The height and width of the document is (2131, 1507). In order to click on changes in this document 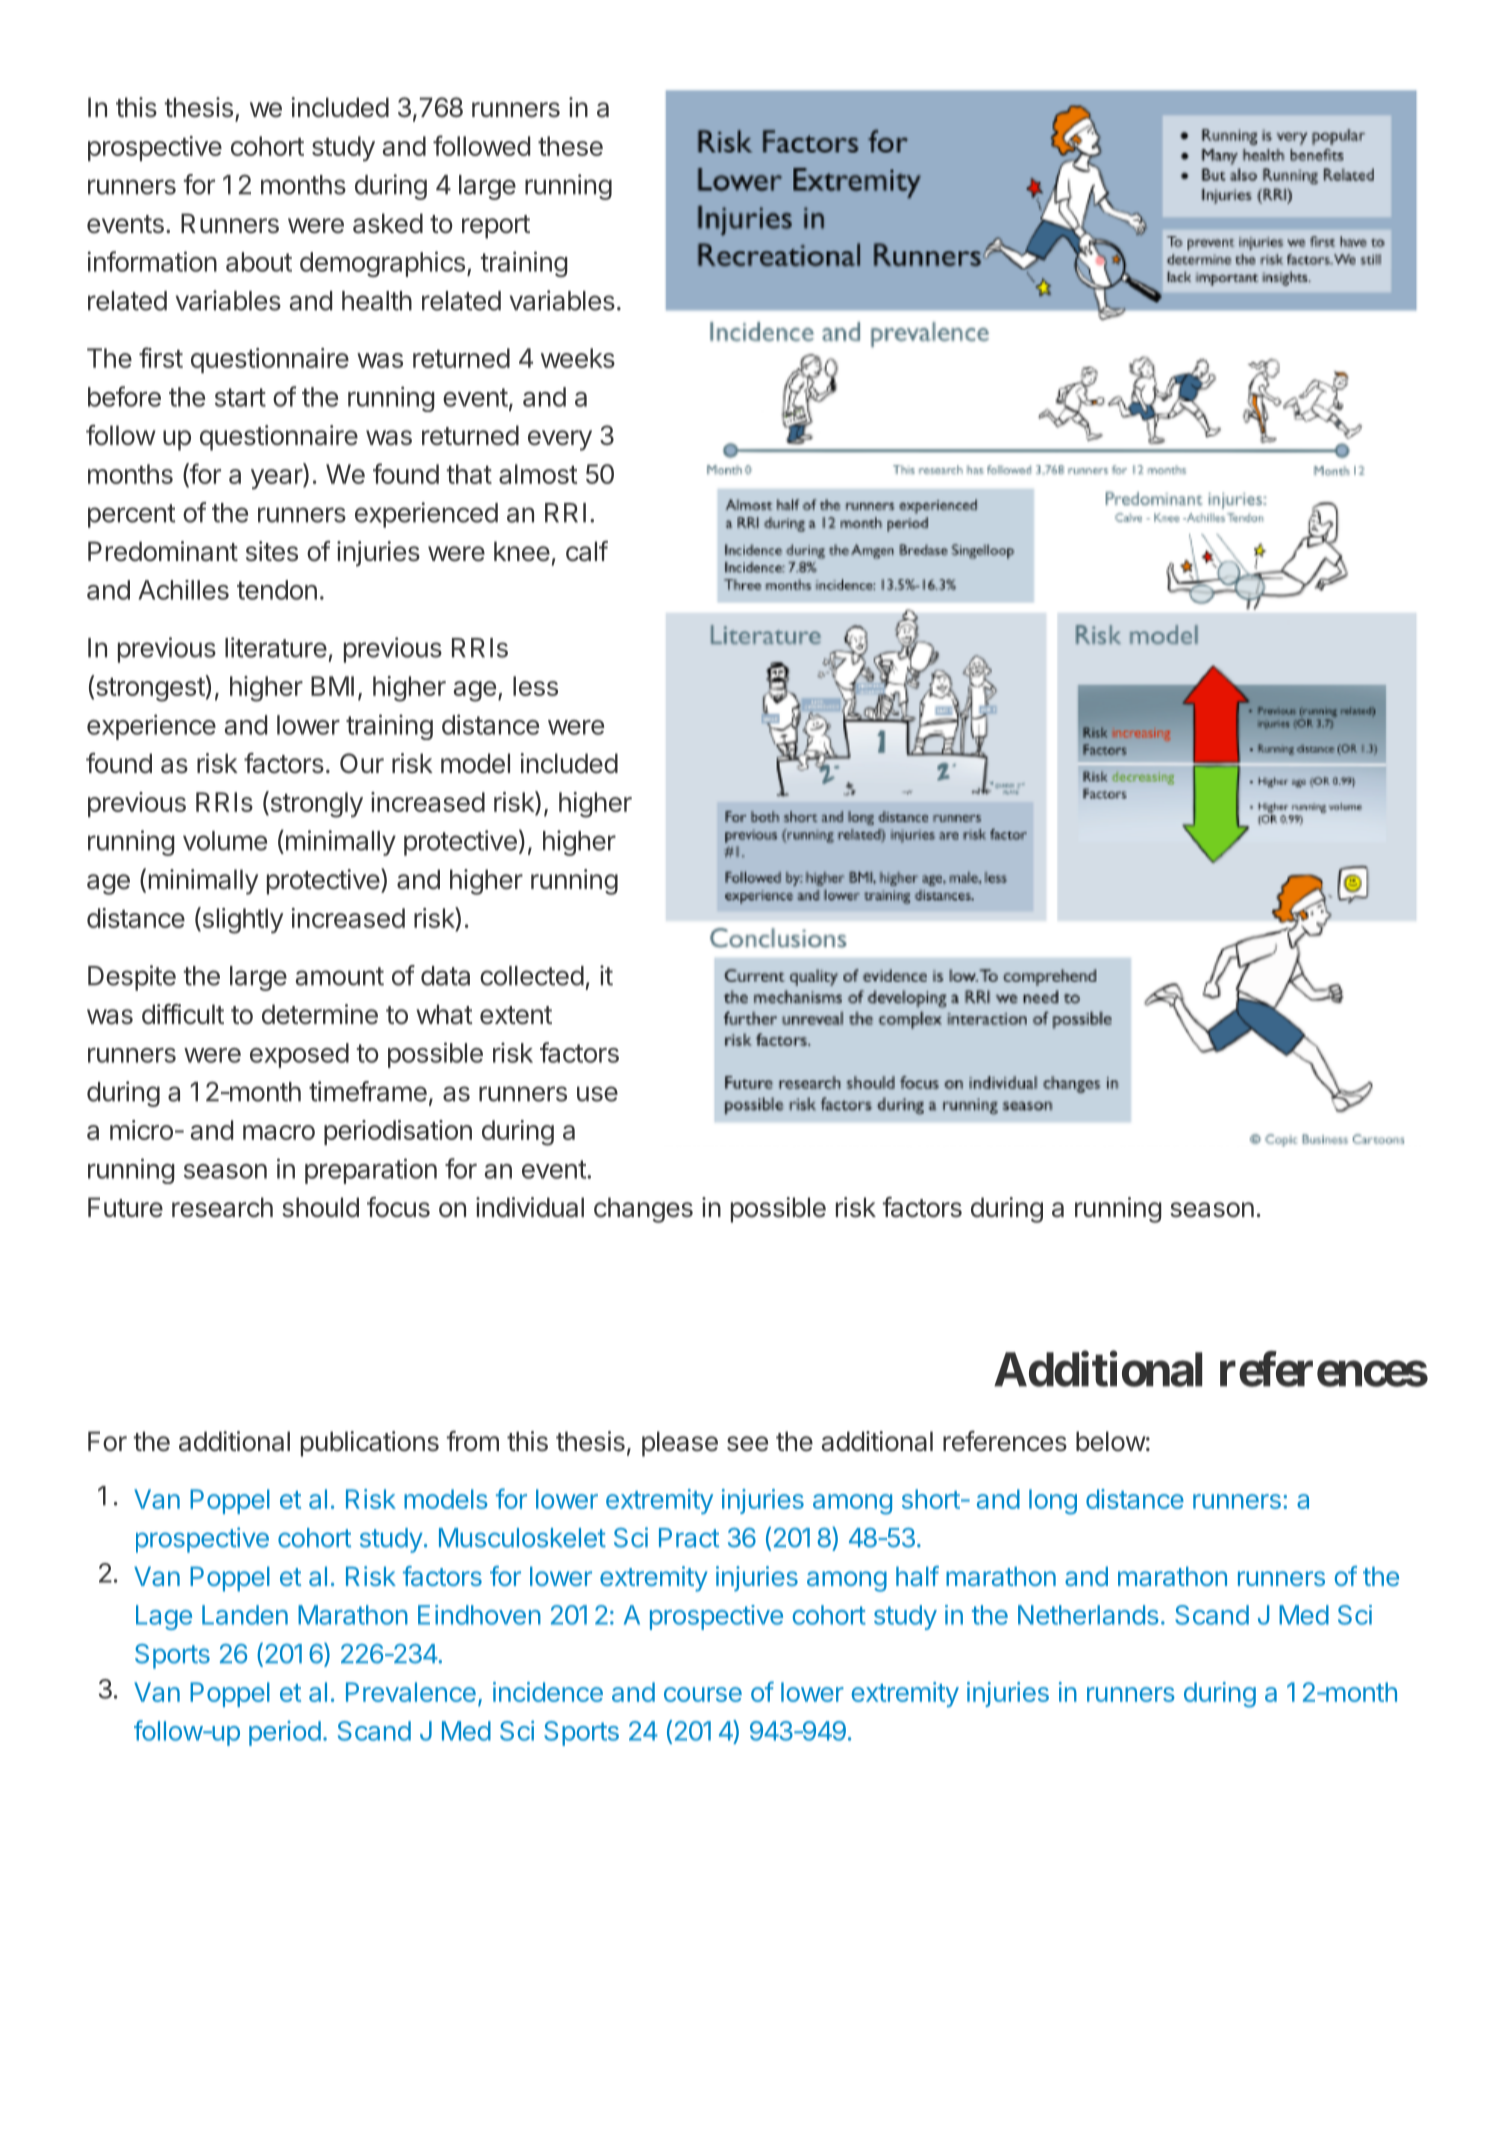, I will do `click(643, 1210)`.
